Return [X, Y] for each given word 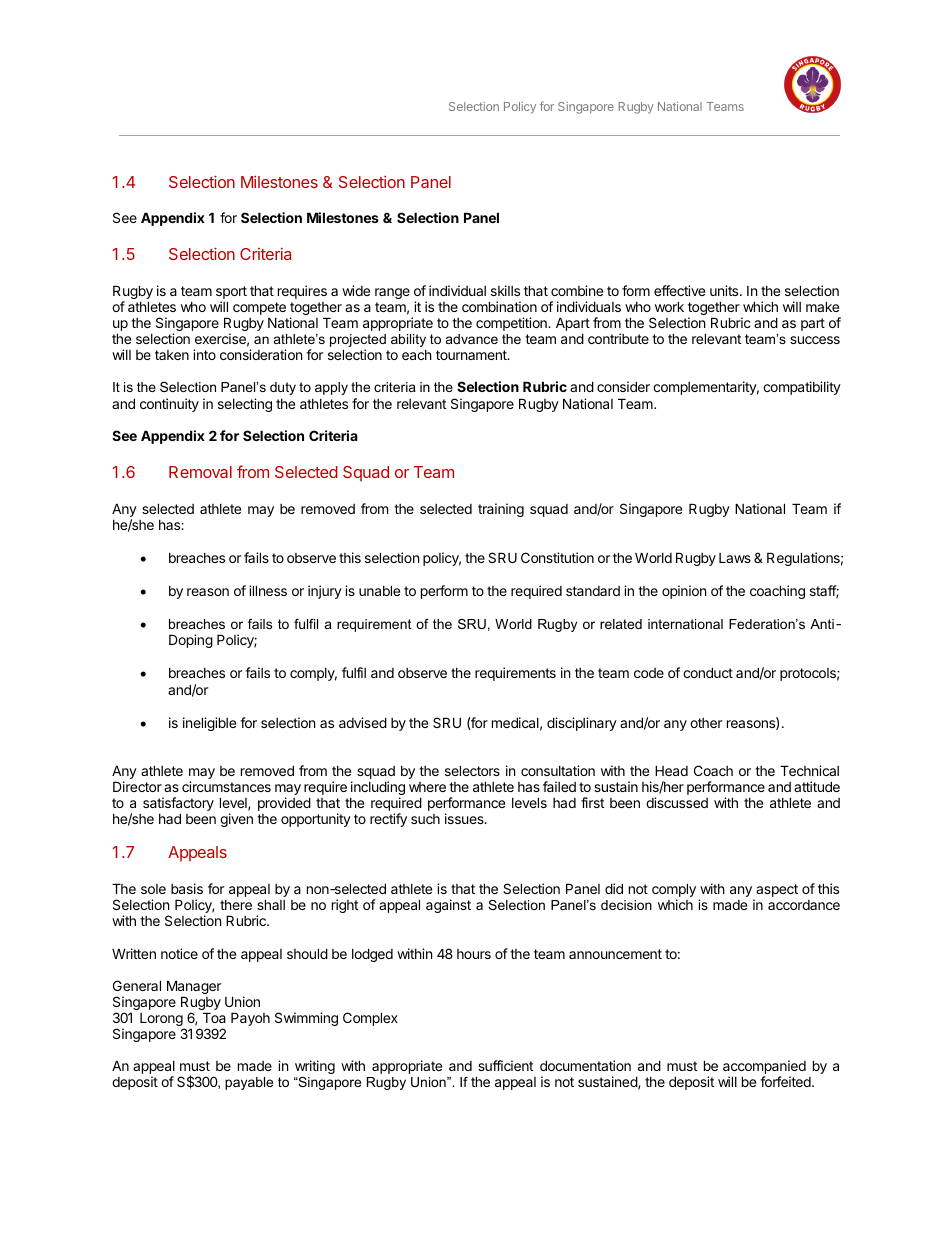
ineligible [209, 724]
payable [249, 1083]
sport [231, 294]
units [725, 290]
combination [499, 306]
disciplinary [582, 724]
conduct [708, 672]
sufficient [505, 1065]
